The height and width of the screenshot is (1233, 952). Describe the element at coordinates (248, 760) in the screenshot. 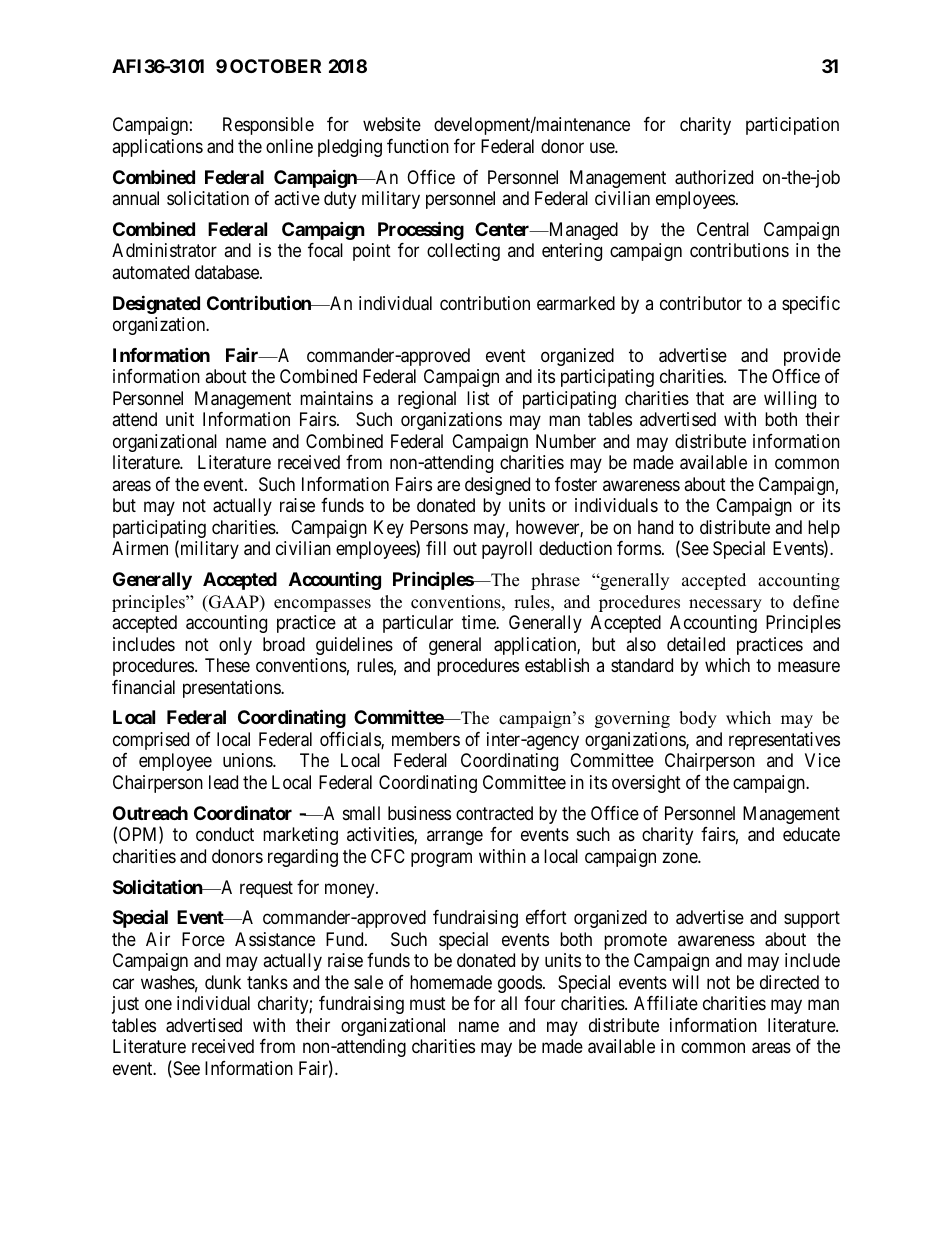

I see `unions` at that location.
